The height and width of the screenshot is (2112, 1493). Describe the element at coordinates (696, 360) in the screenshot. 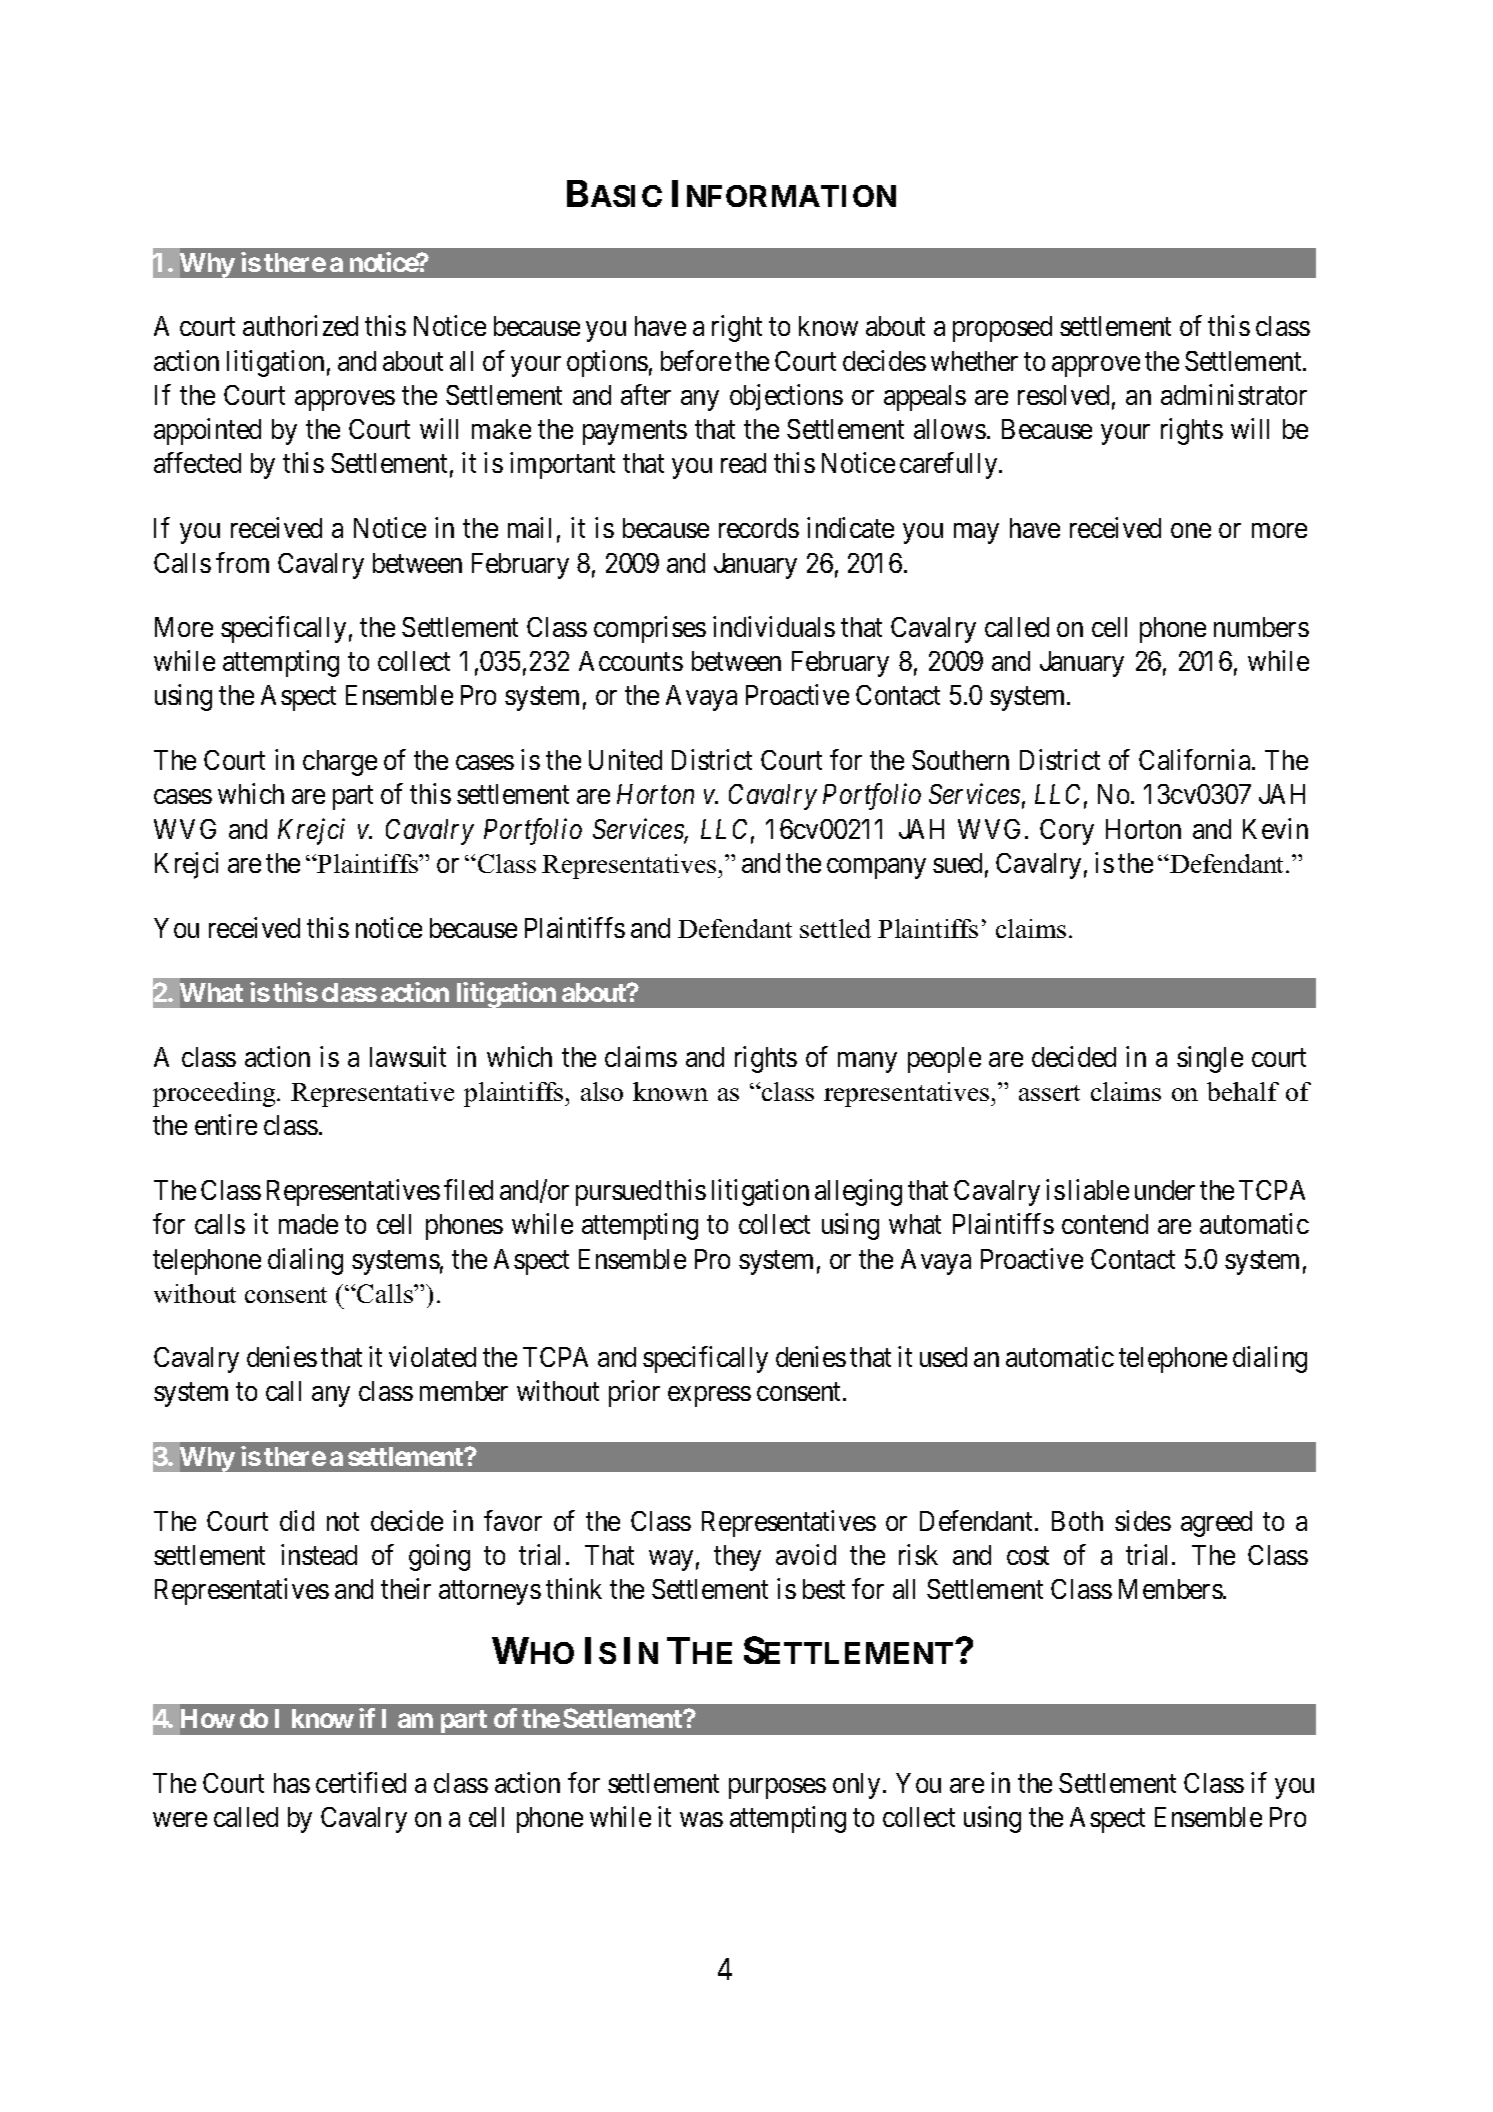

I see `before` at that location.
